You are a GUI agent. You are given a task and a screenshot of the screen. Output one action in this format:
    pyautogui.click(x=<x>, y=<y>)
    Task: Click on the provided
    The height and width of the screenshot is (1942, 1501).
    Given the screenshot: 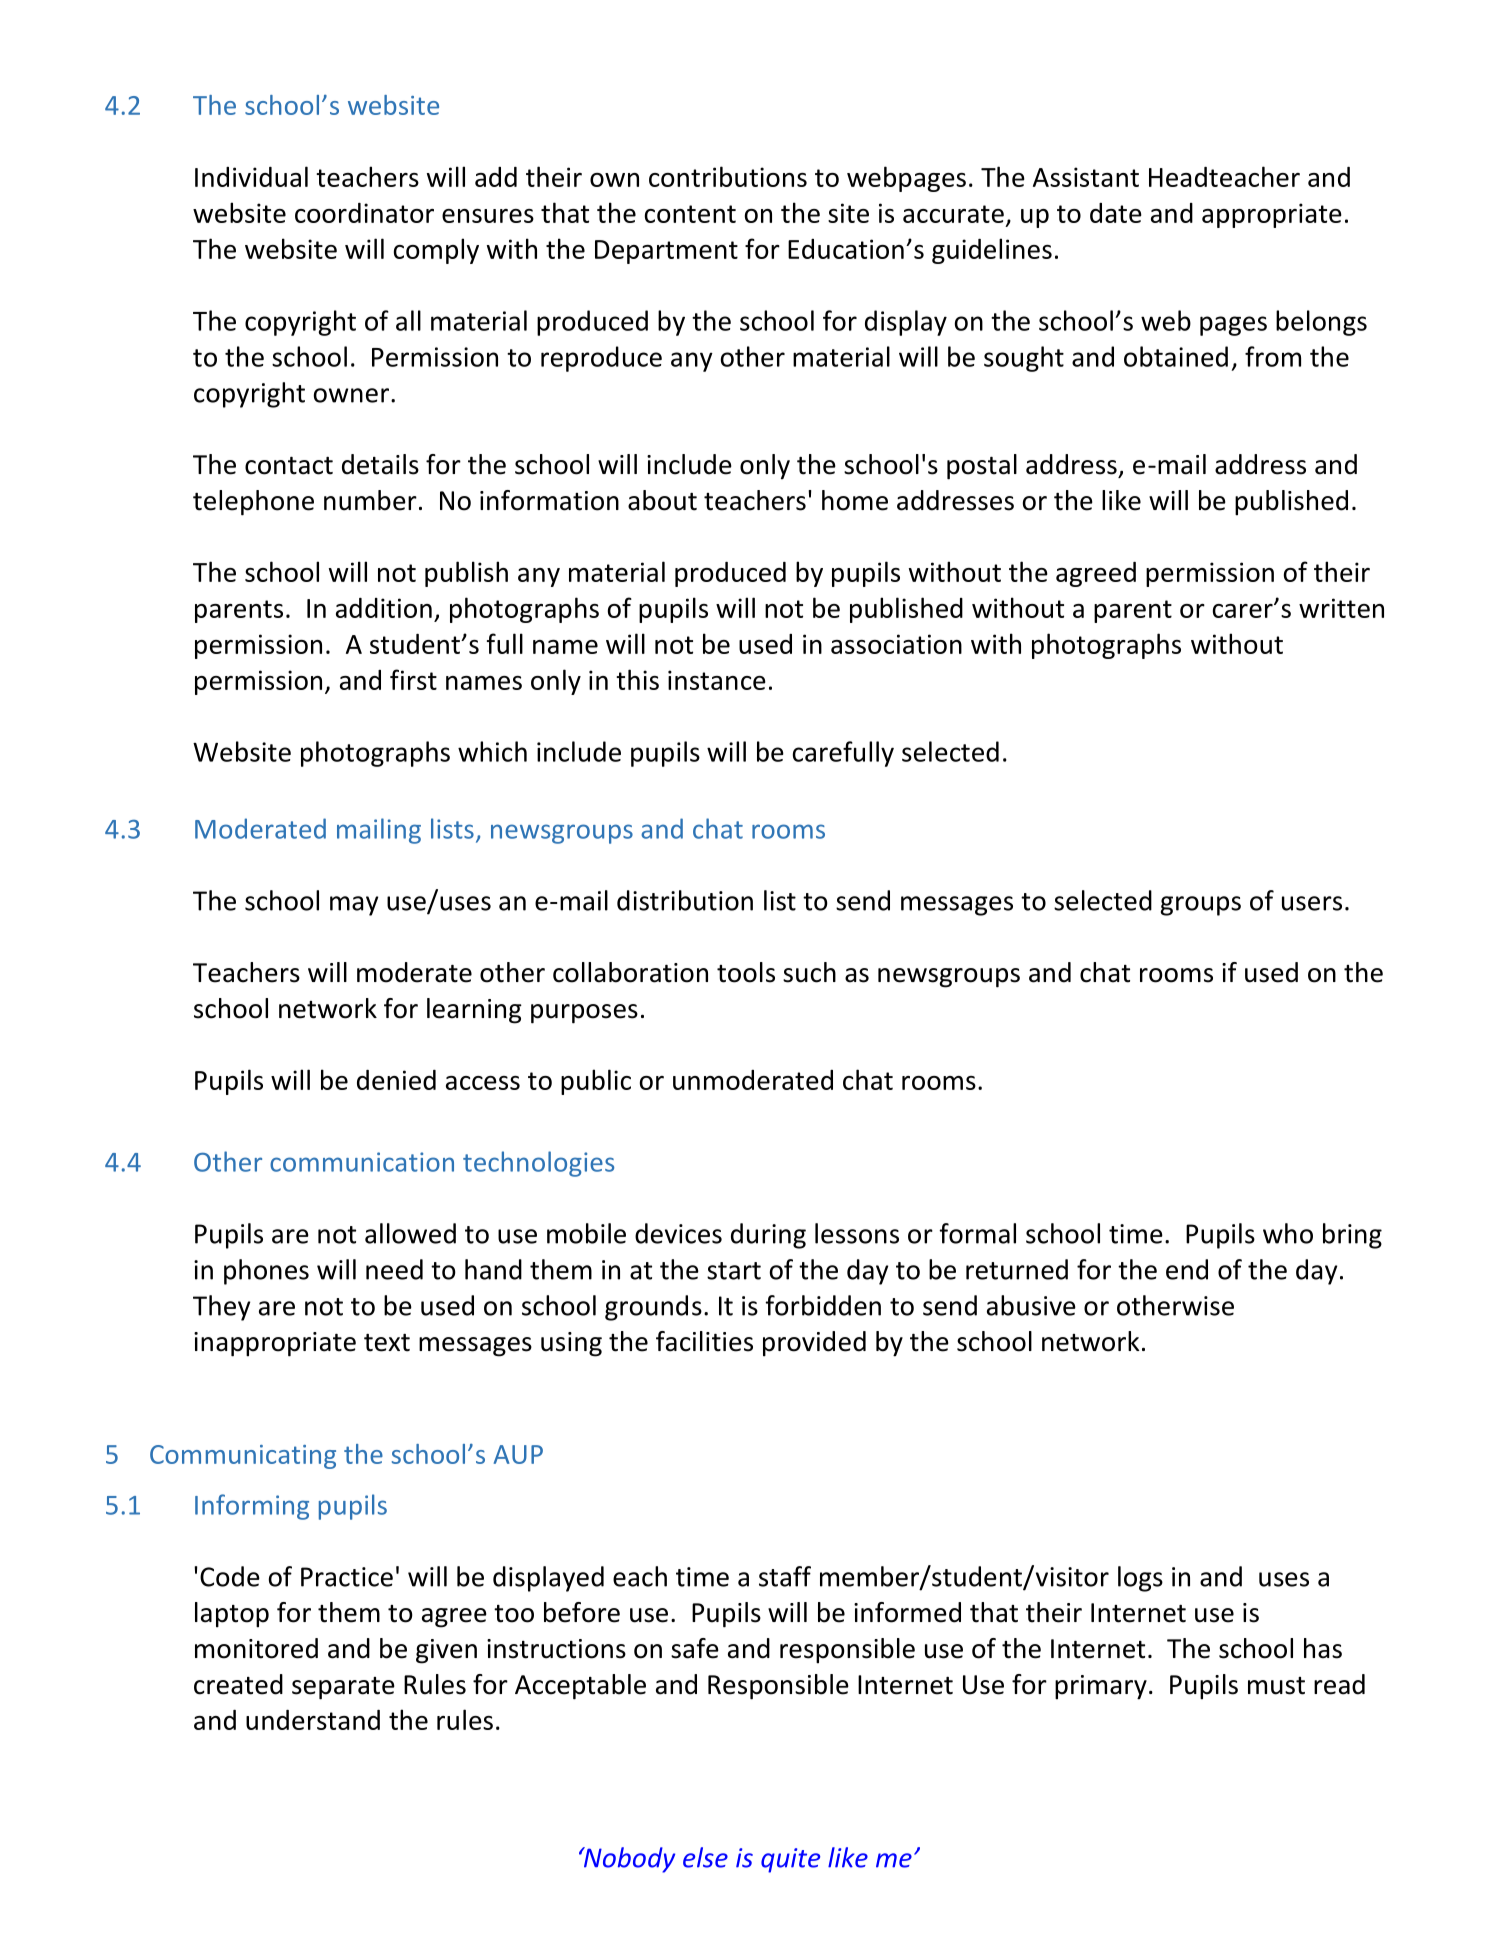 What is the action you would take?
    pyautogui.click(x=814, y=1344)
